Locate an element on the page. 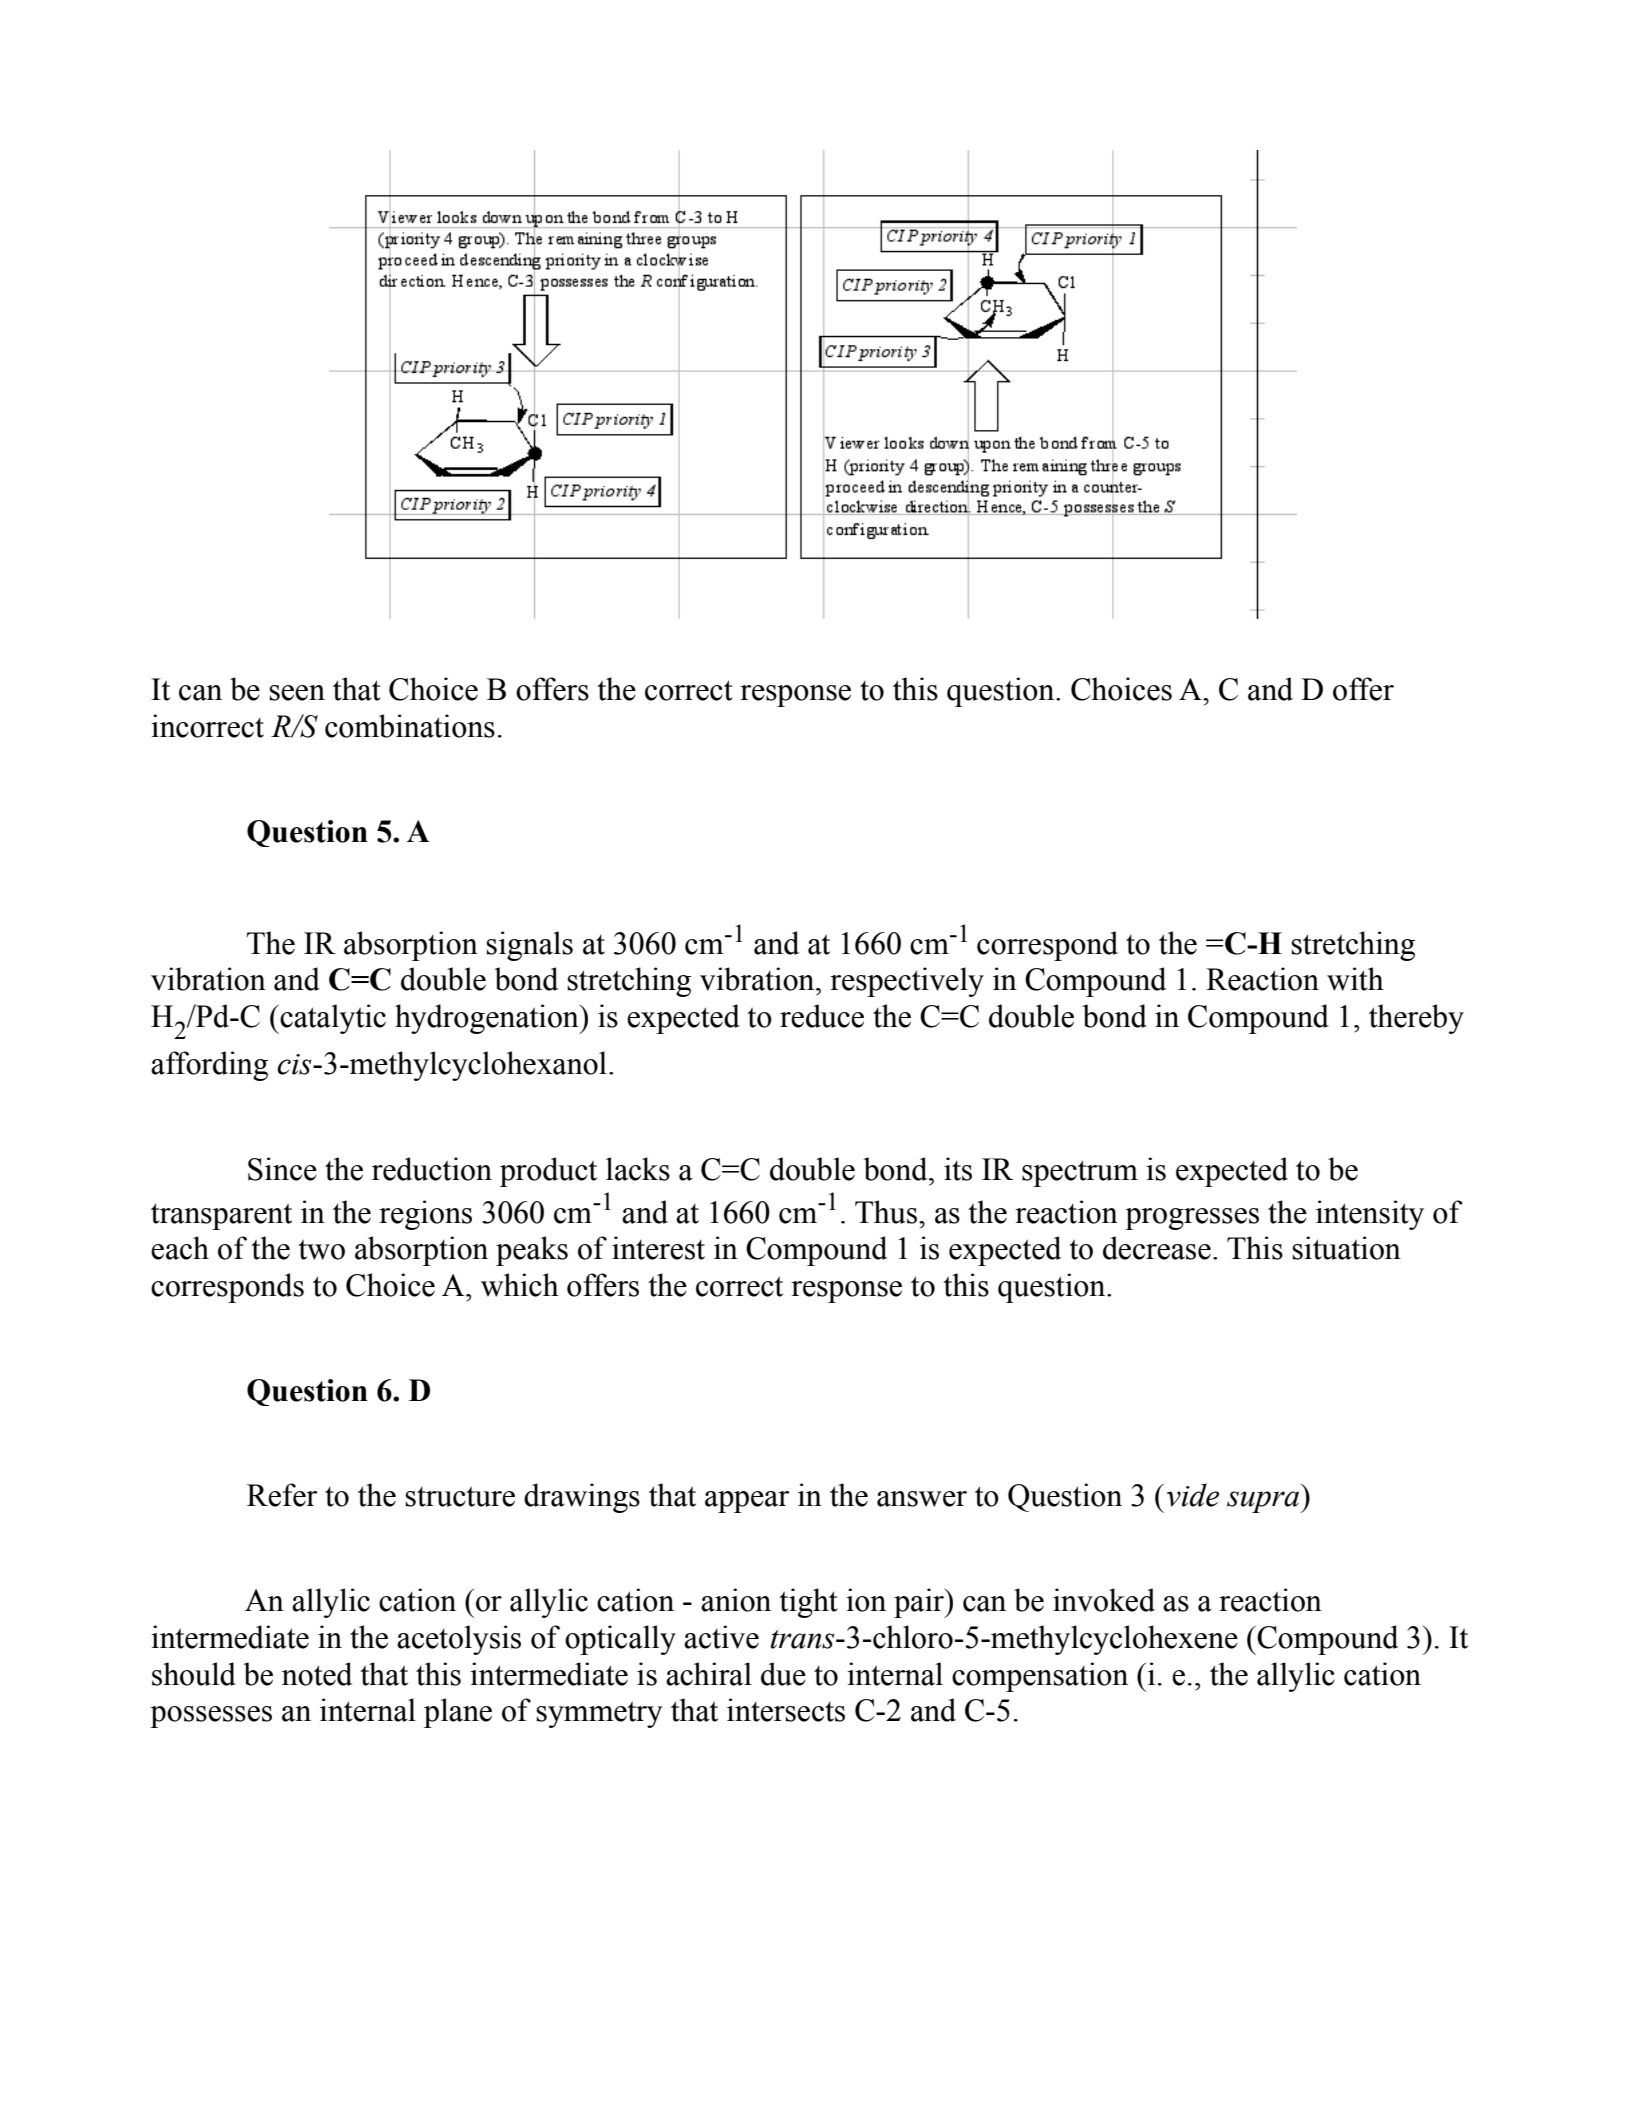  which is located at coordinates (520, 1285).
